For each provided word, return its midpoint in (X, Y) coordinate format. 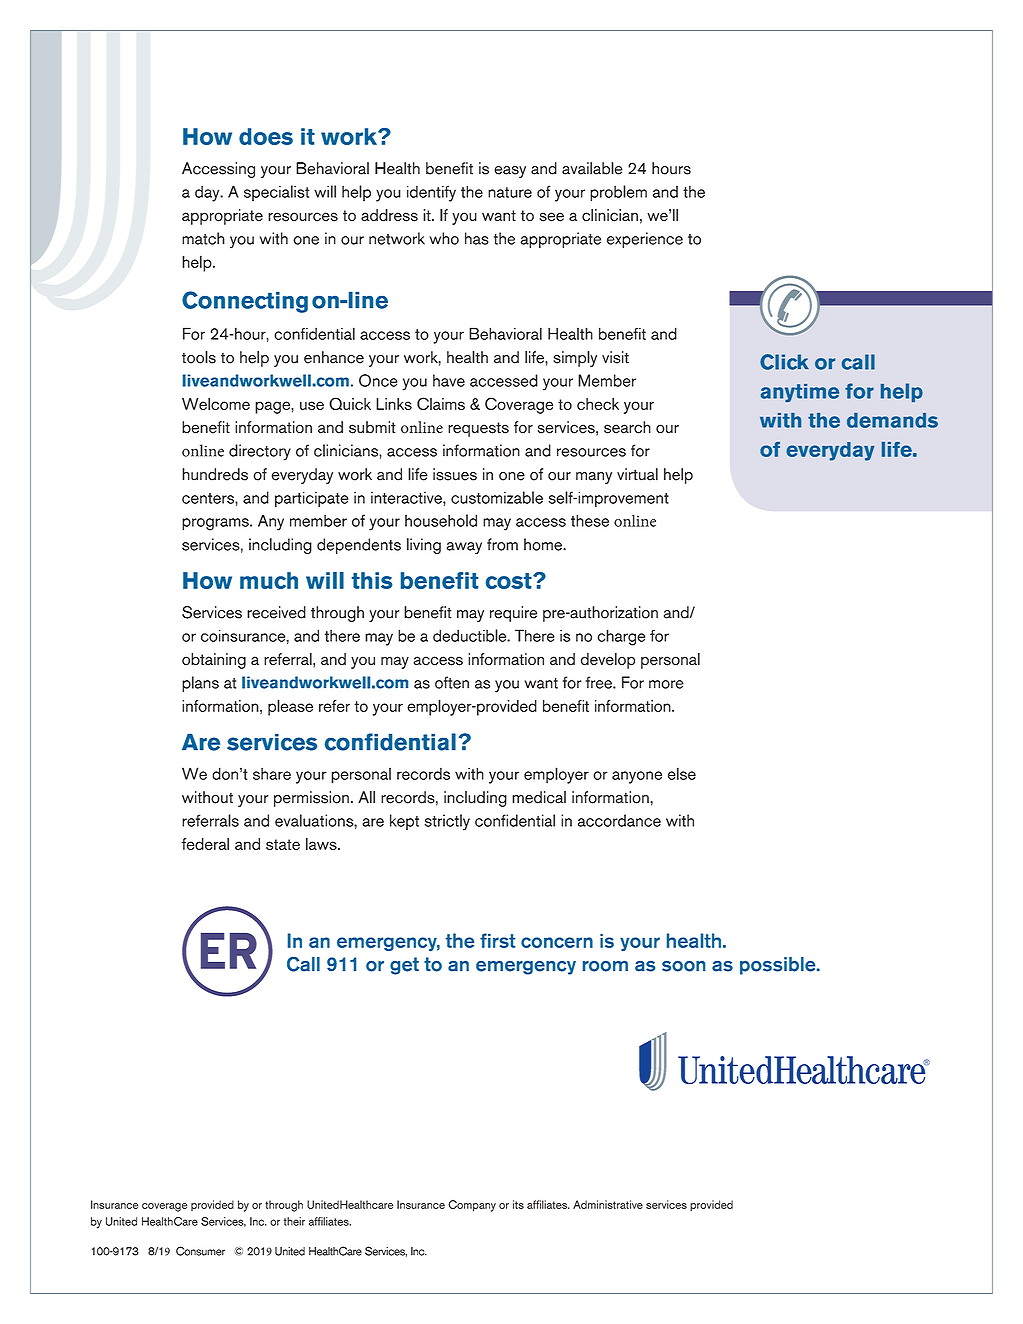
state (283, 844)
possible (779, 966)
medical (539, 797)
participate (311, 499)
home (544, 544)
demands (892, 420)
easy (510, 172)
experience (645, 240)
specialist (276, 193)
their (294, 1221)
